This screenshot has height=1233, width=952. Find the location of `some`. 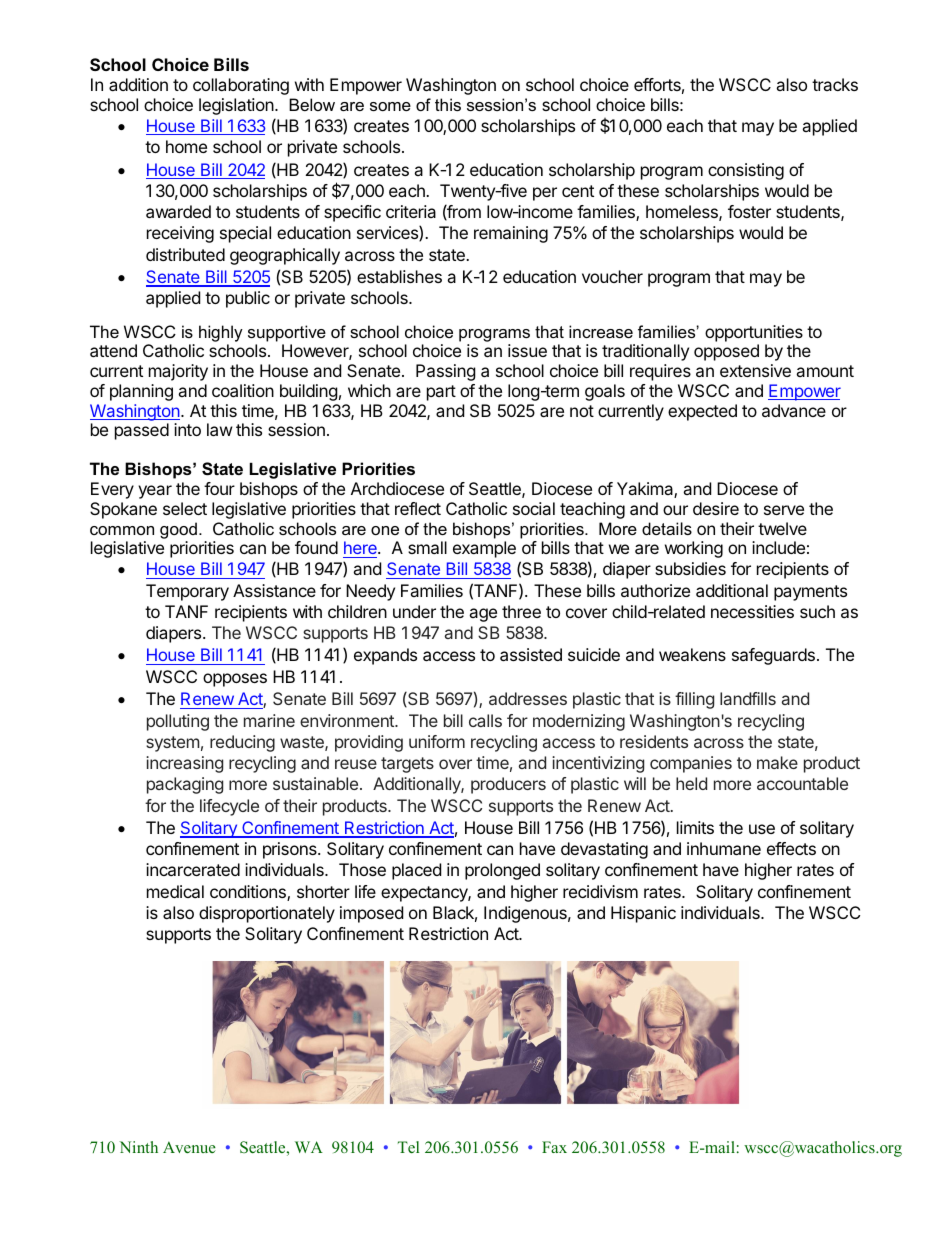

some is located at coordinates (390, 106).
